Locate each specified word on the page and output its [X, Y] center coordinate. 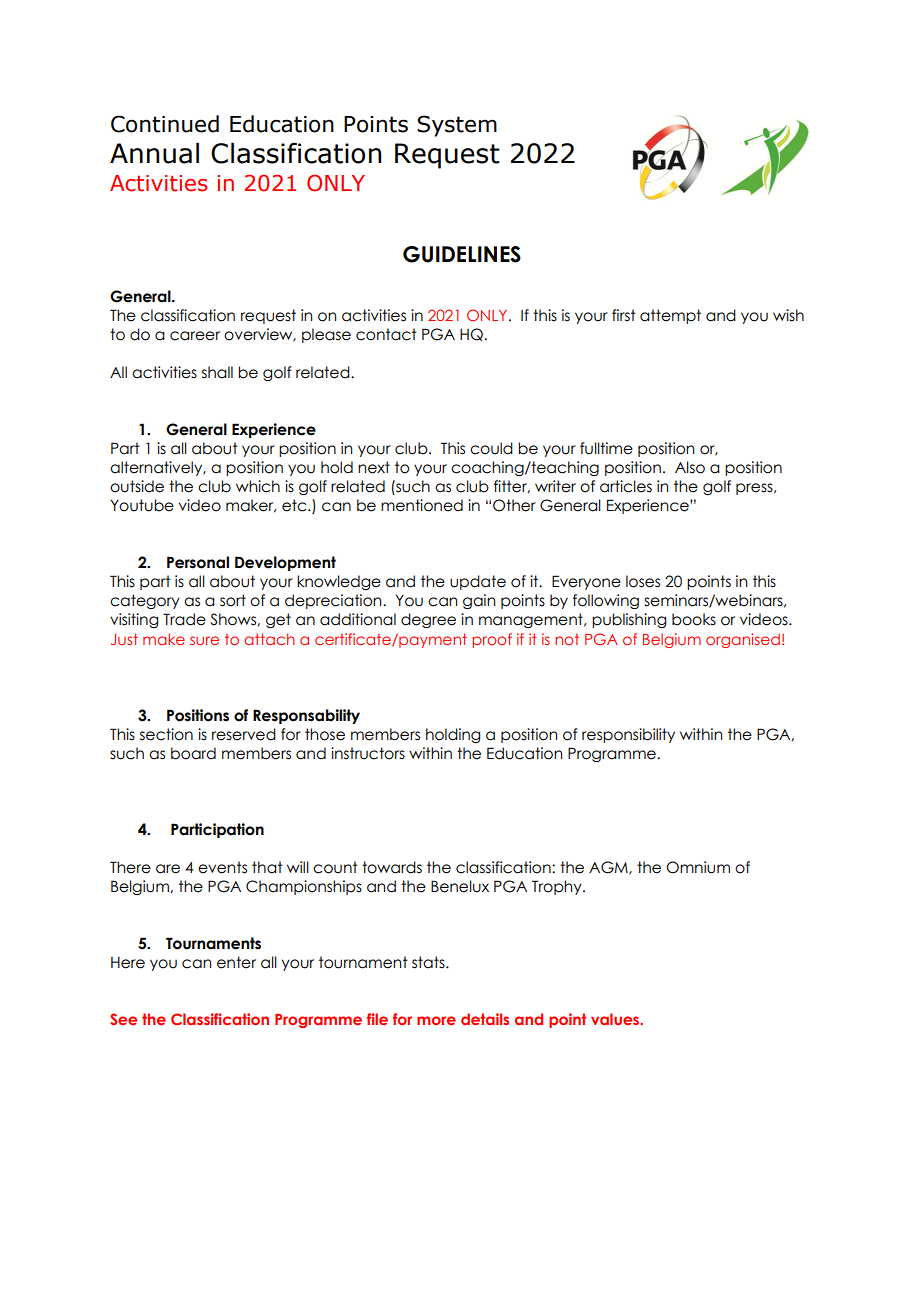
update [478, 582]
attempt [670, 316]
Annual [154, 153]
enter [236, 962]
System [457, 126]
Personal [198, 562]
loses [643, 581]
